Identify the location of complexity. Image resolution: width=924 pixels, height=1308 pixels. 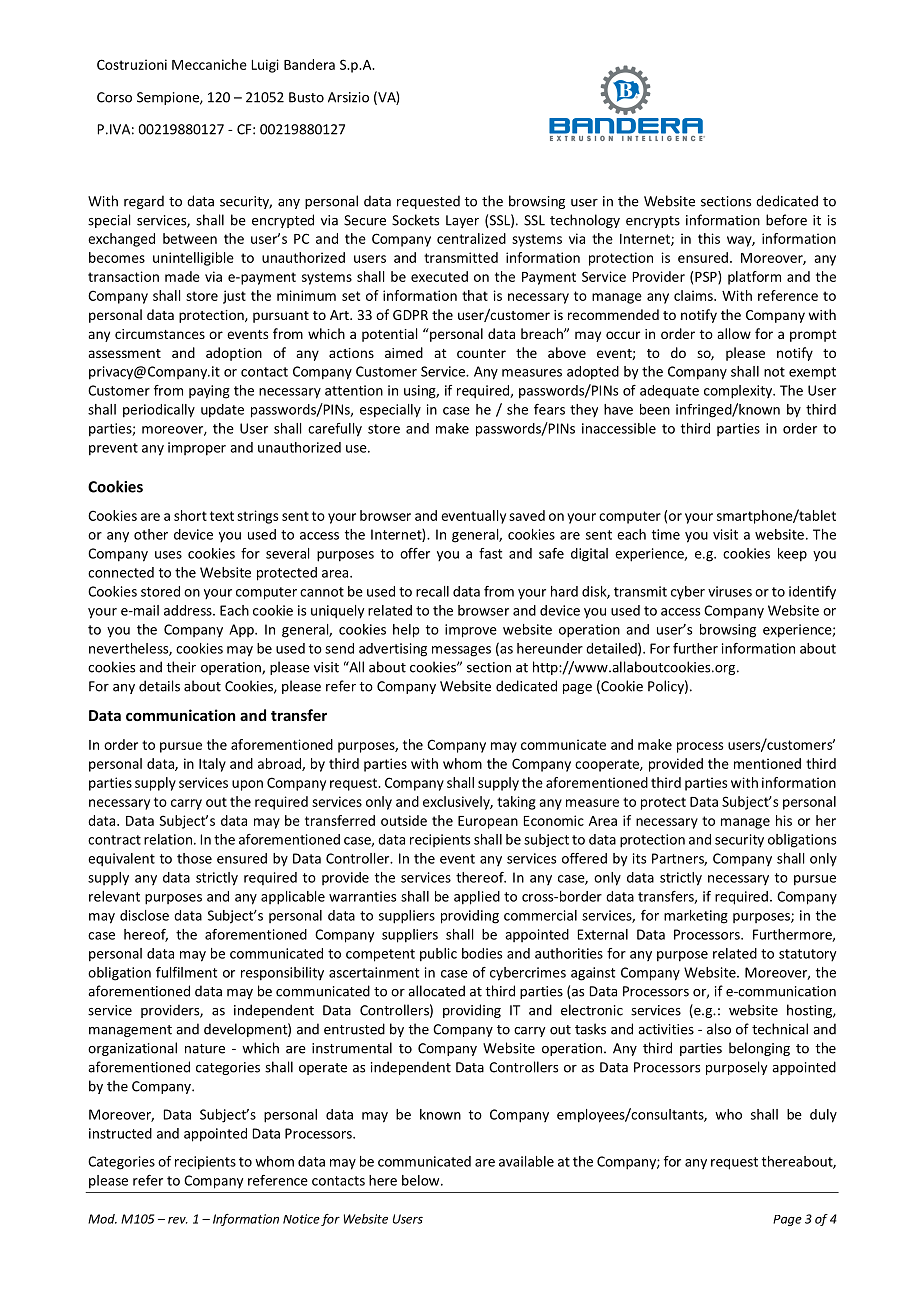
(739, 392).
